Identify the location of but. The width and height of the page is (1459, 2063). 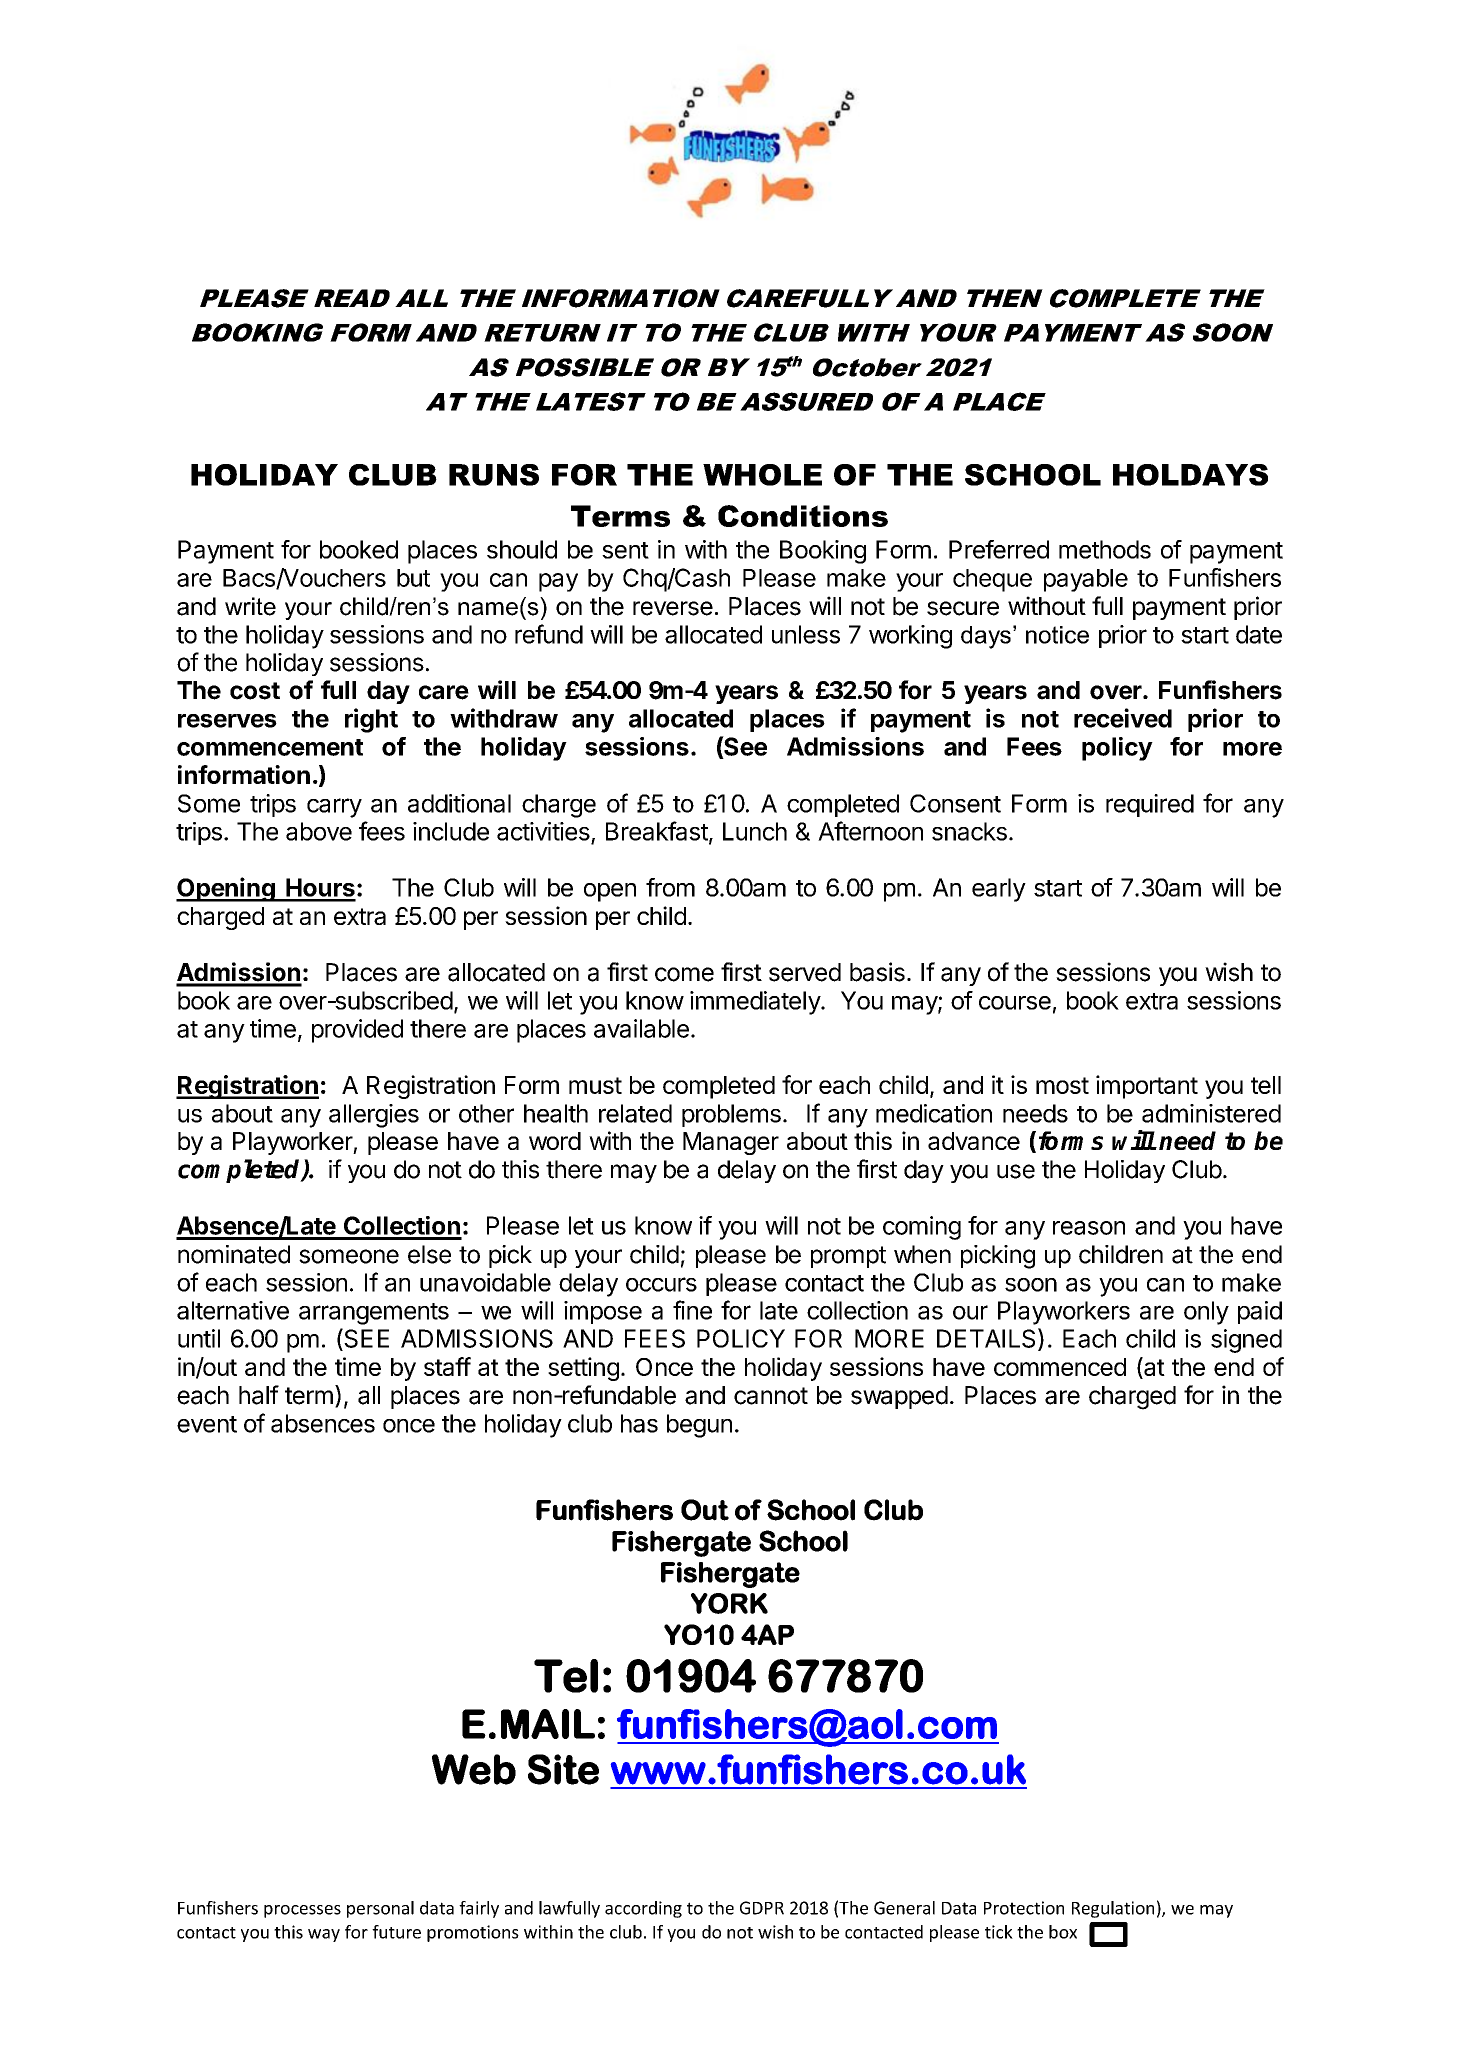
(413, 578).
